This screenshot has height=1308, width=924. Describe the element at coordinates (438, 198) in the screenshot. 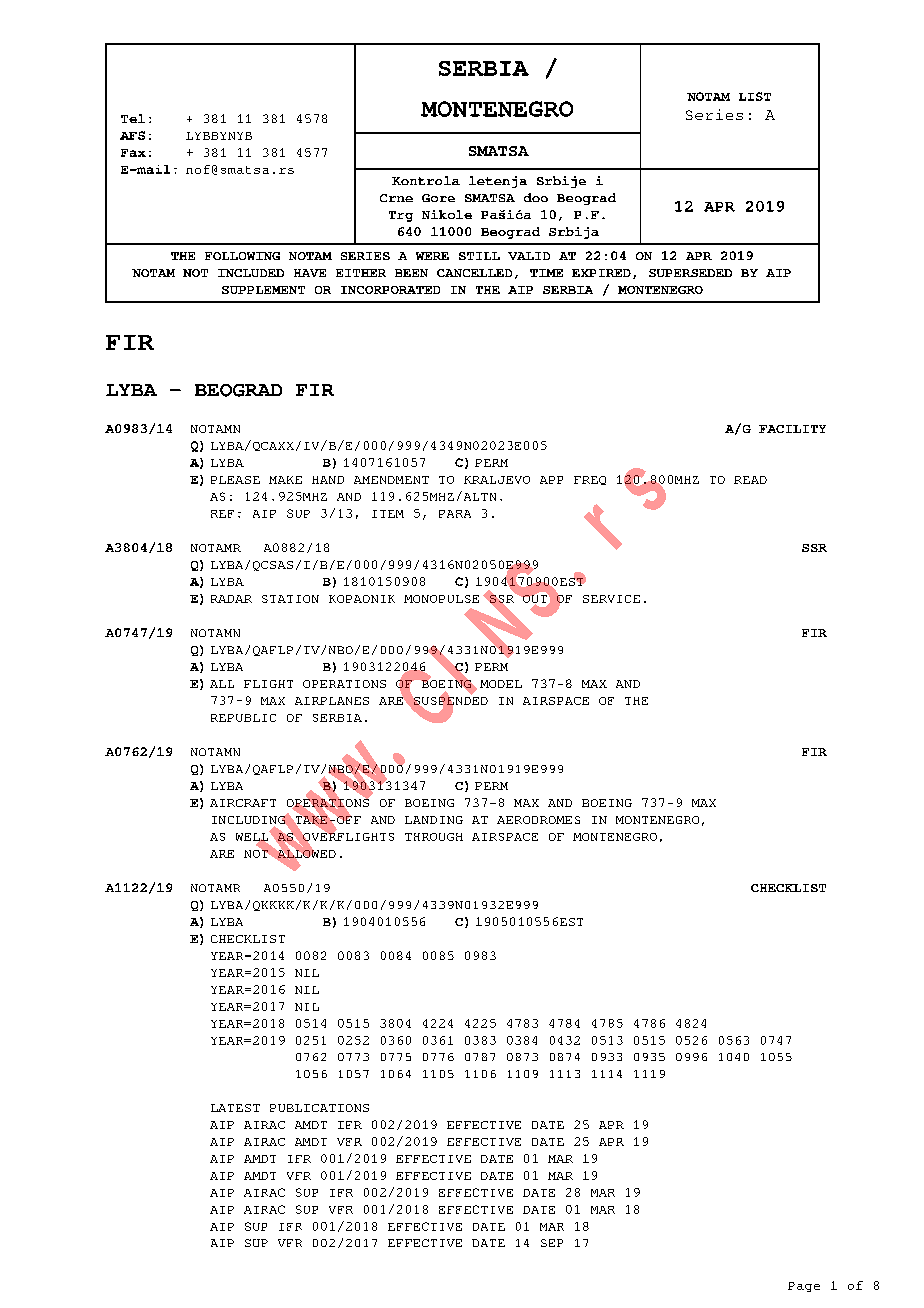

I see `Gore` at that location.
